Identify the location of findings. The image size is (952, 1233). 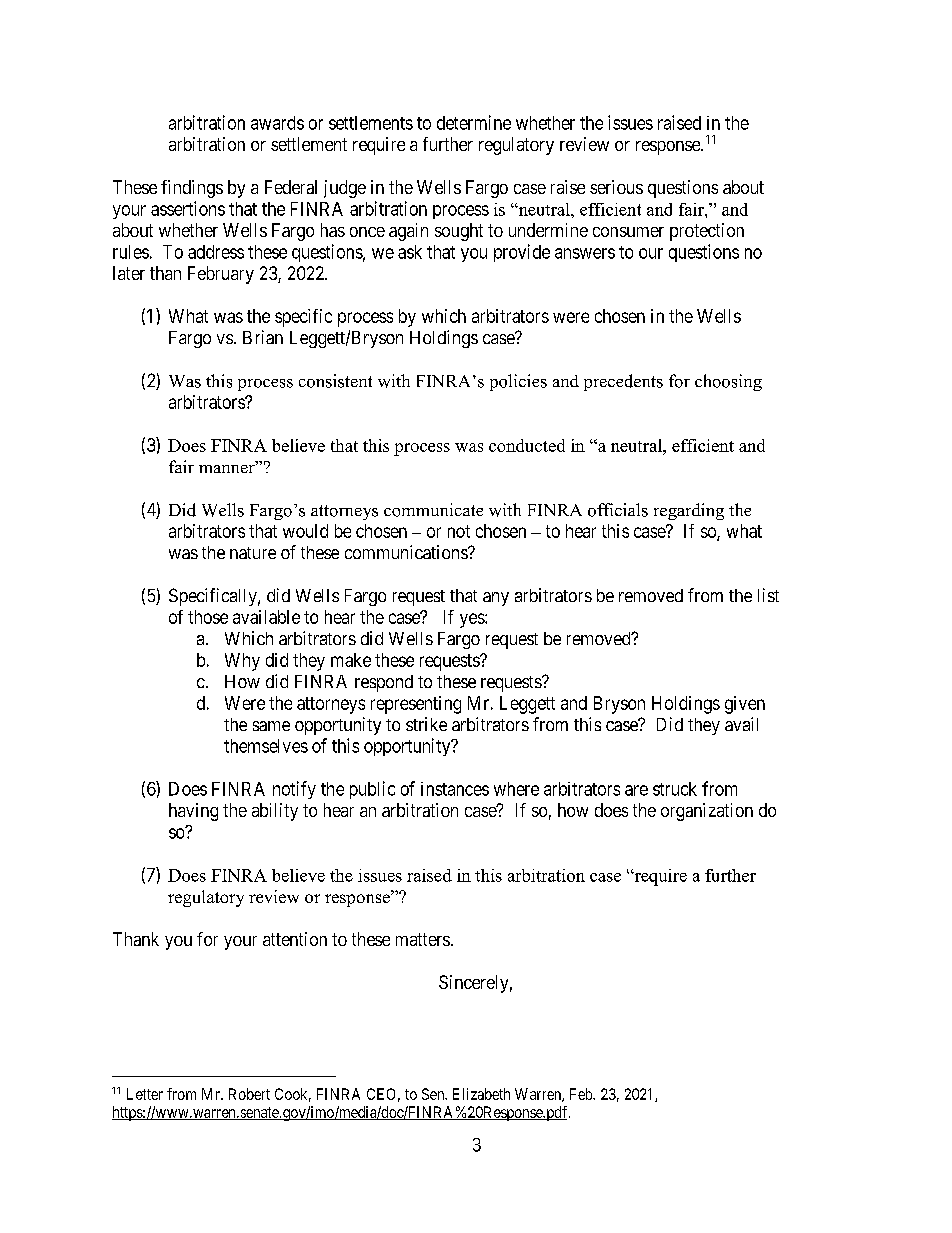
(192, 189).
